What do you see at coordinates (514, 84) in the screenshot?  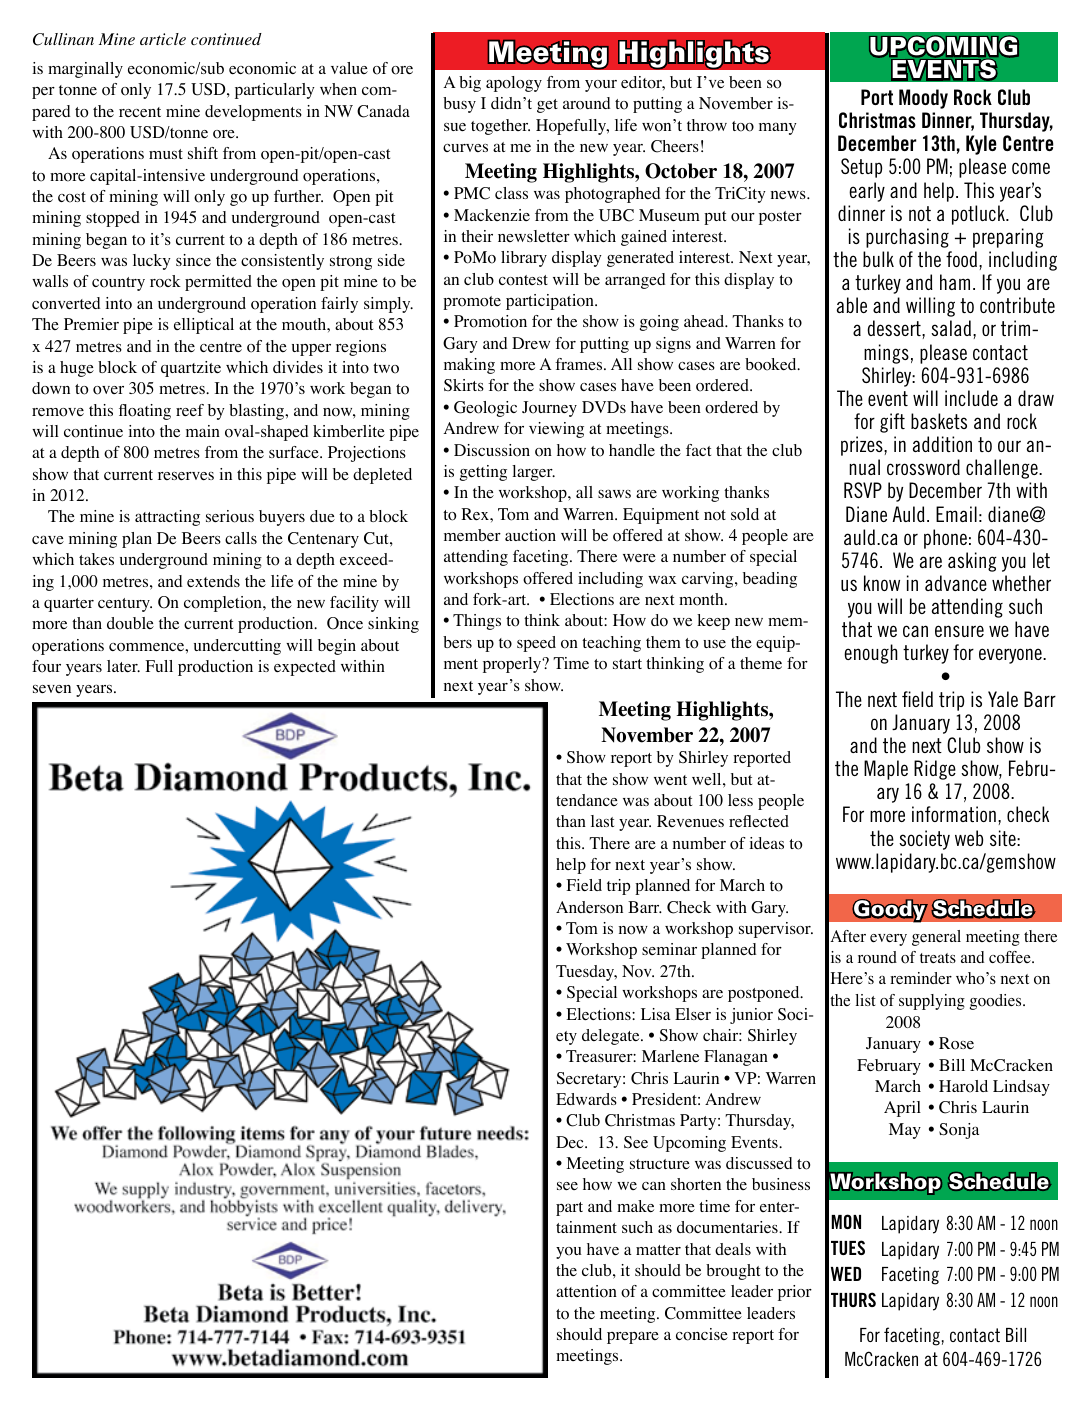 I see `apology` at bounding box center [514, 84].
